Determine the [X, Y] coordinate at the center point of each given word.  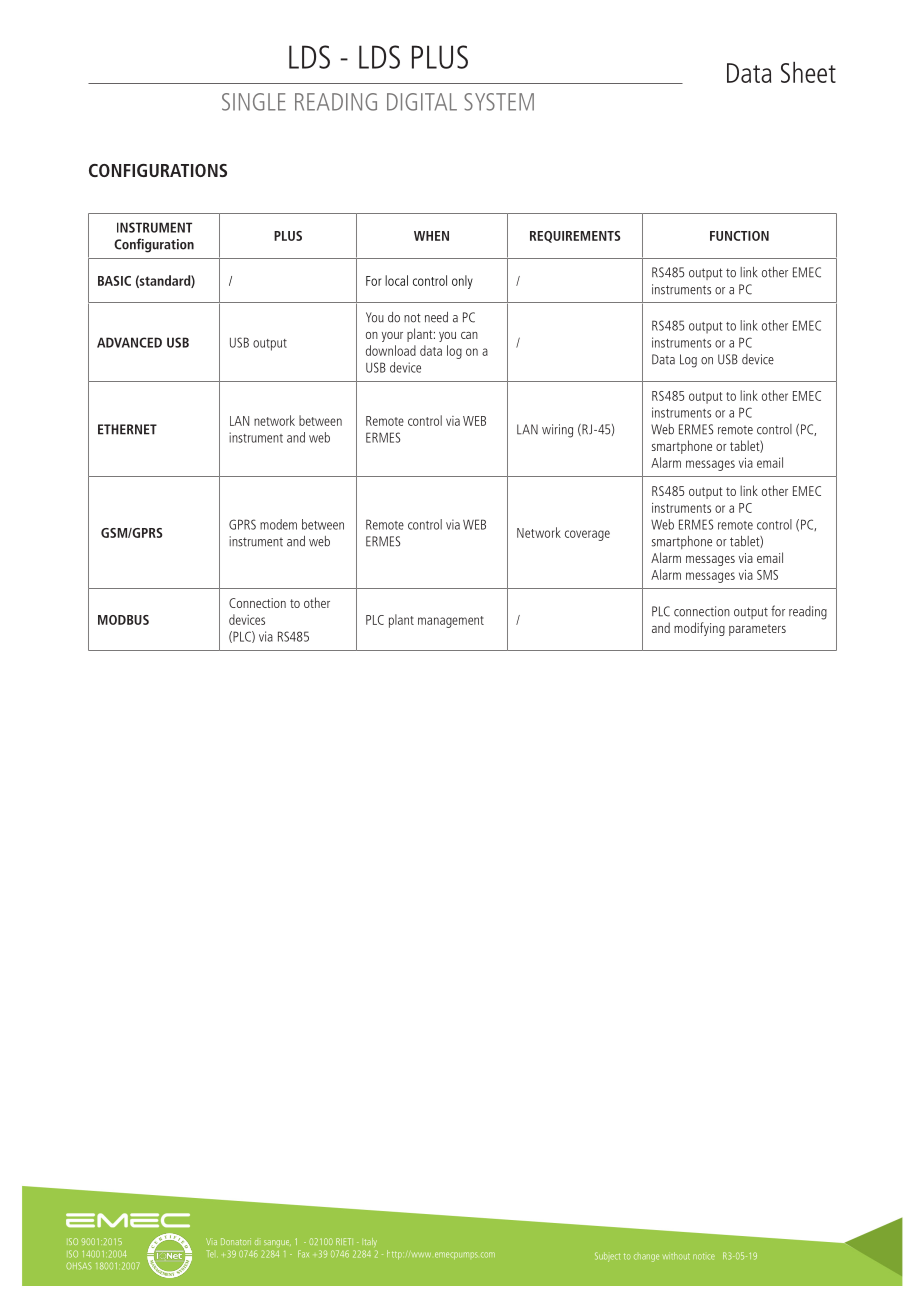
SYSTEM [499, 102]
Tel [210, 1254]
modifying [699, 629]
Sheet [808, 72]
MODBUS [123, 620]
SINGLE [254, 102]
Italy [369, 1242]
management [451, 622]
